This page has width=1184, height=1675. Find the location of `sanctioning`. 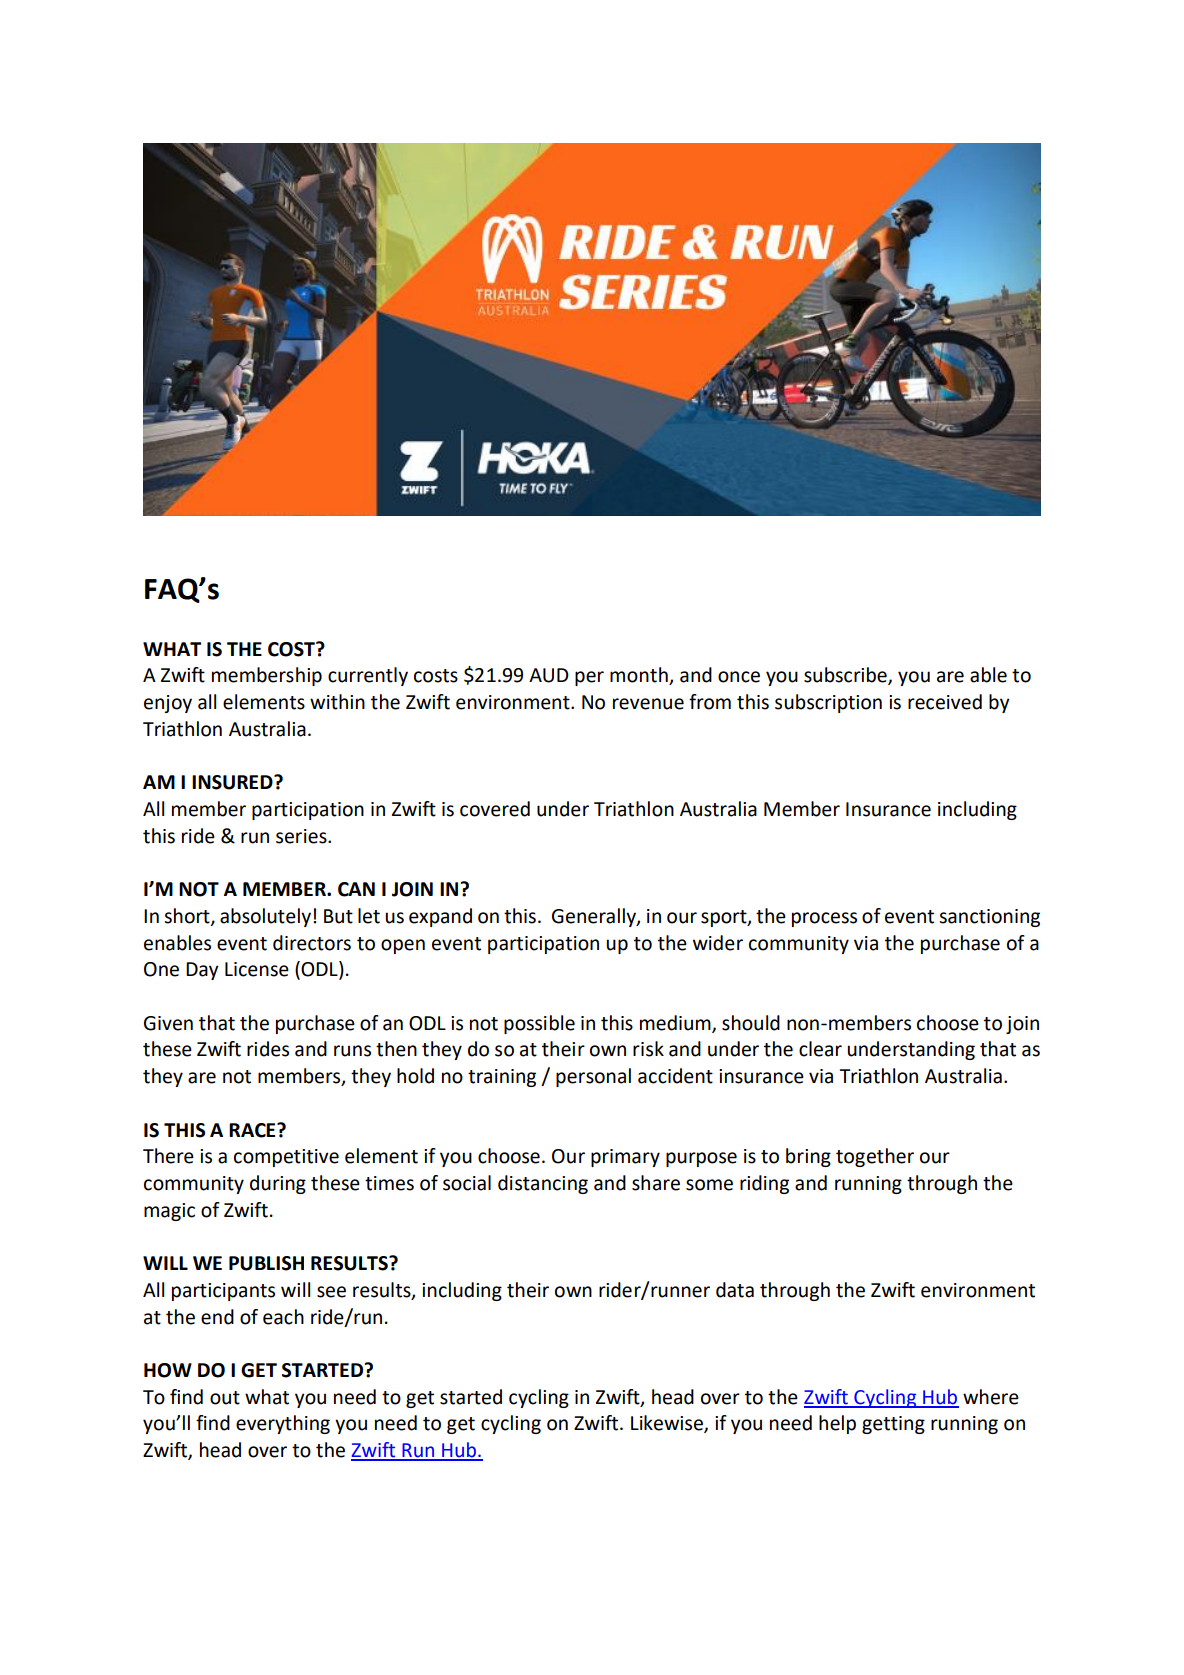

sanctioning is located at coordinates (989, 918).
